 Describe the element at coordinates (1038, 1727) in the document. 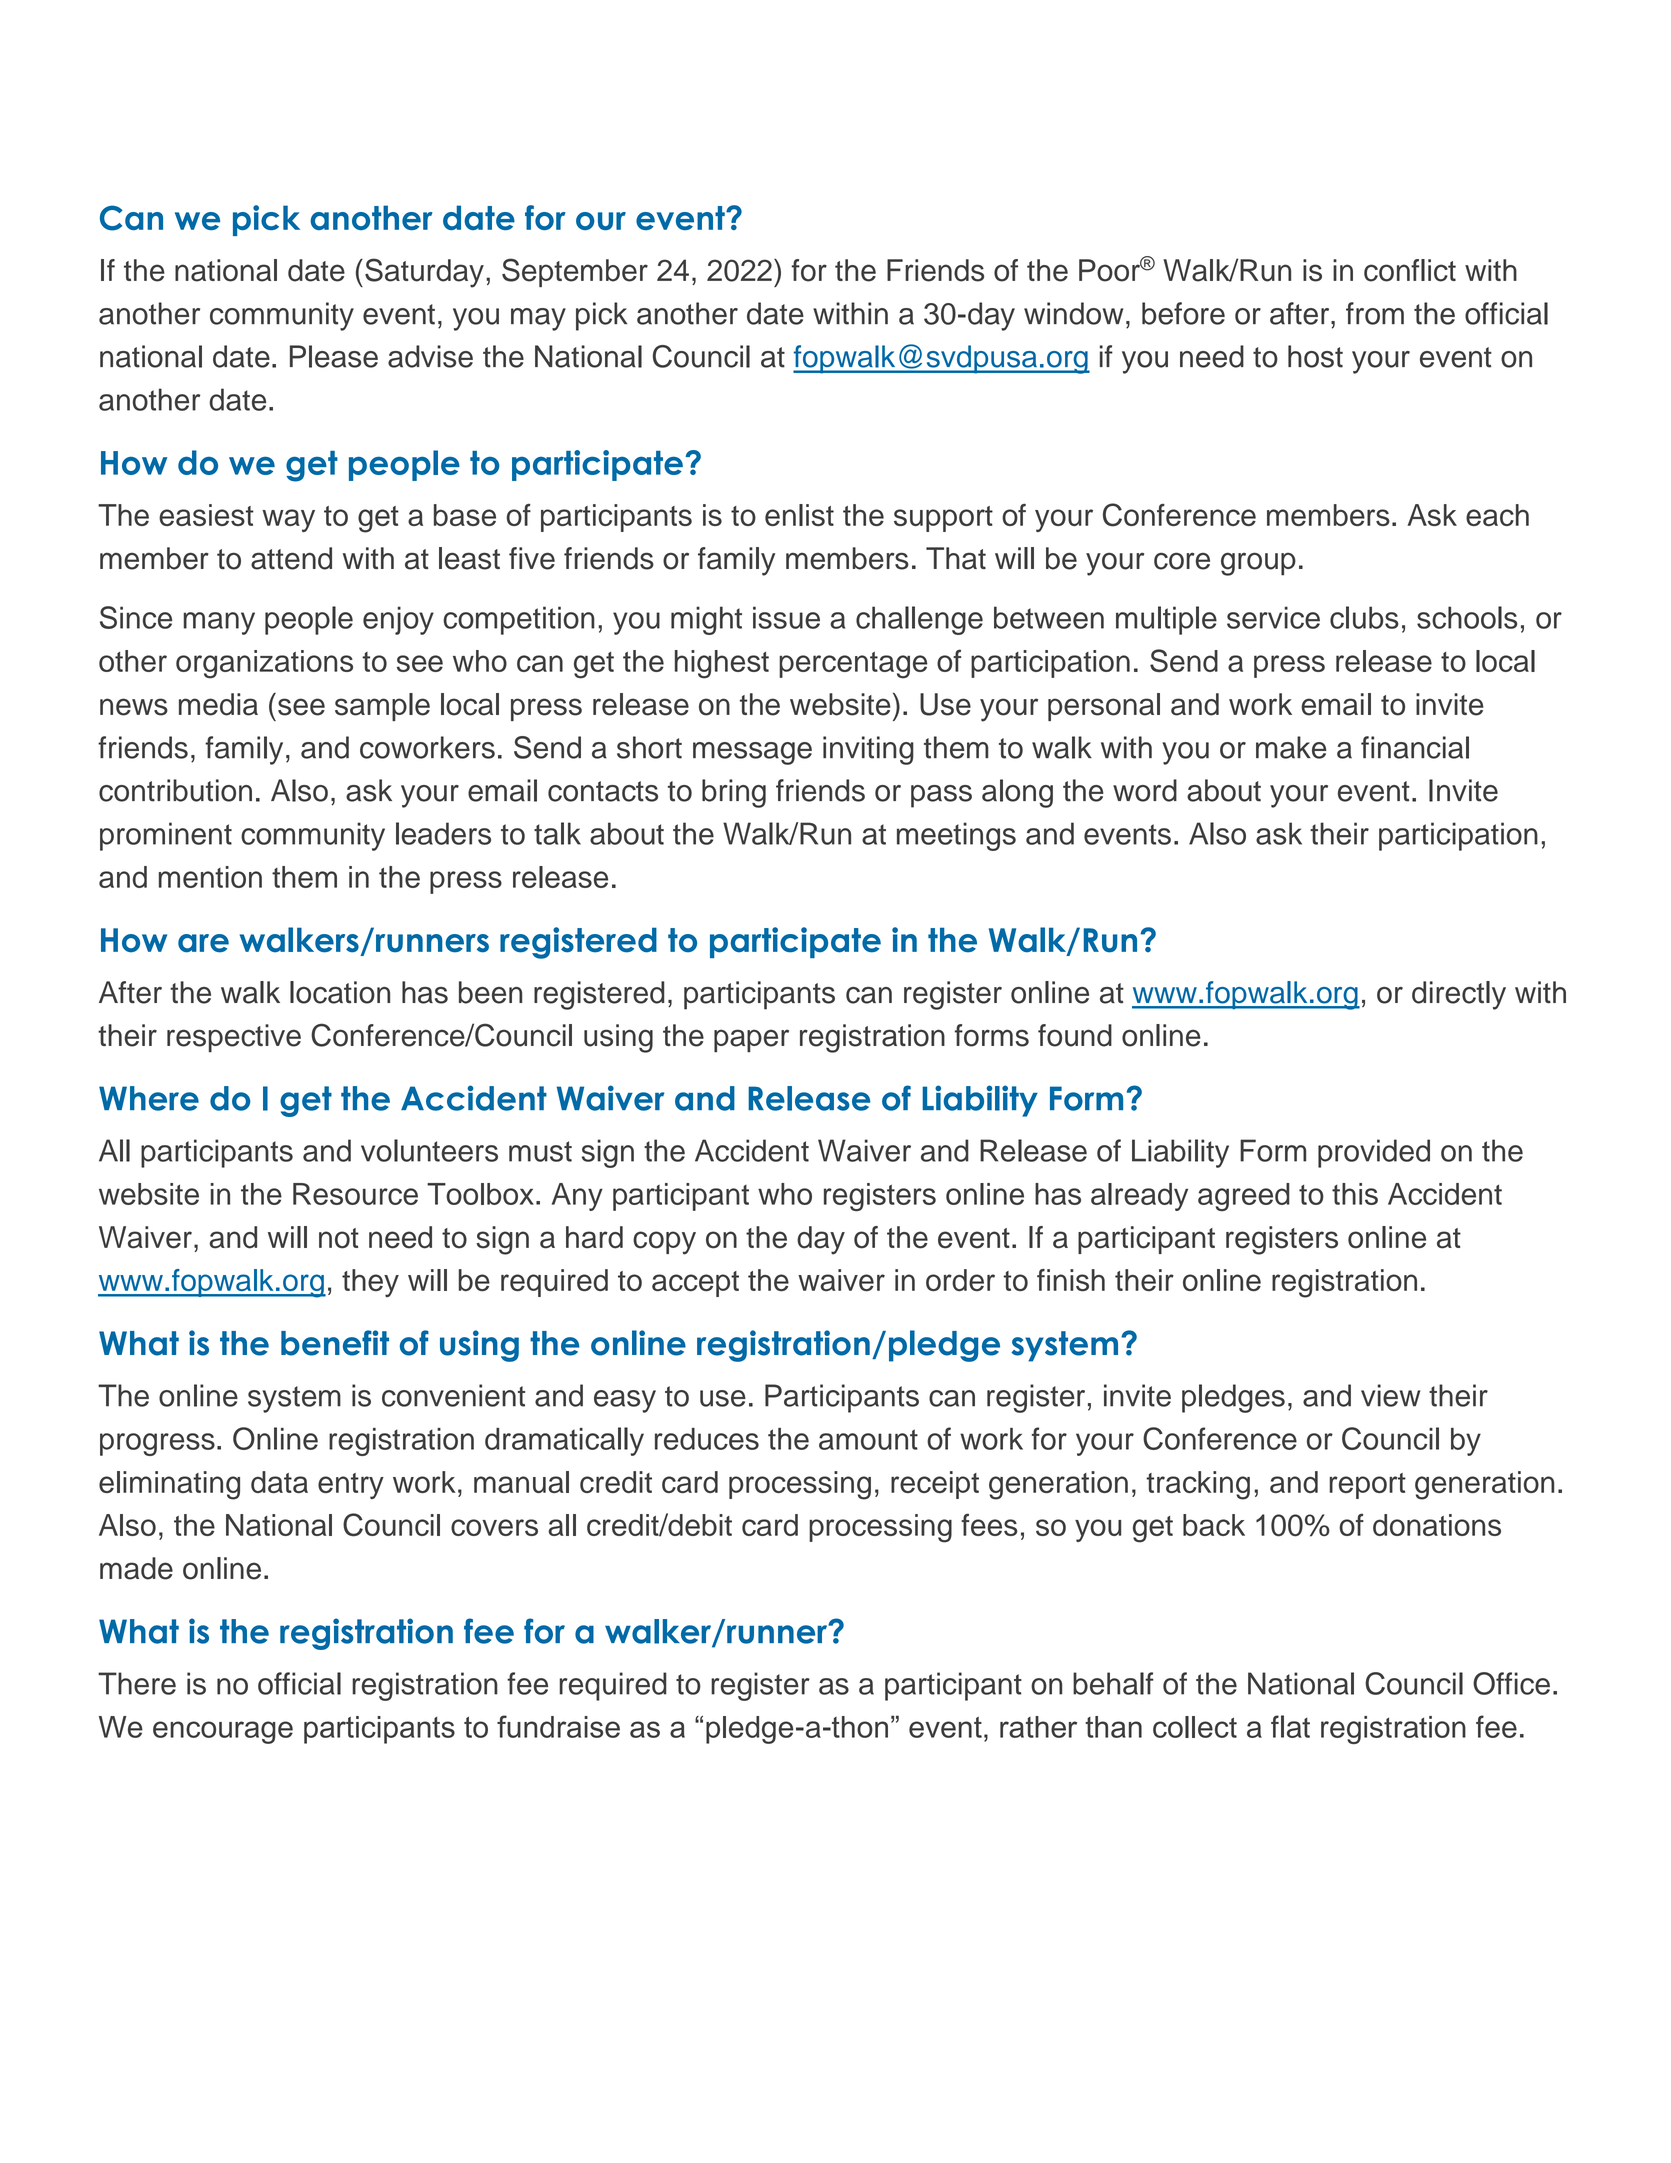

I see `rather` at that location.
